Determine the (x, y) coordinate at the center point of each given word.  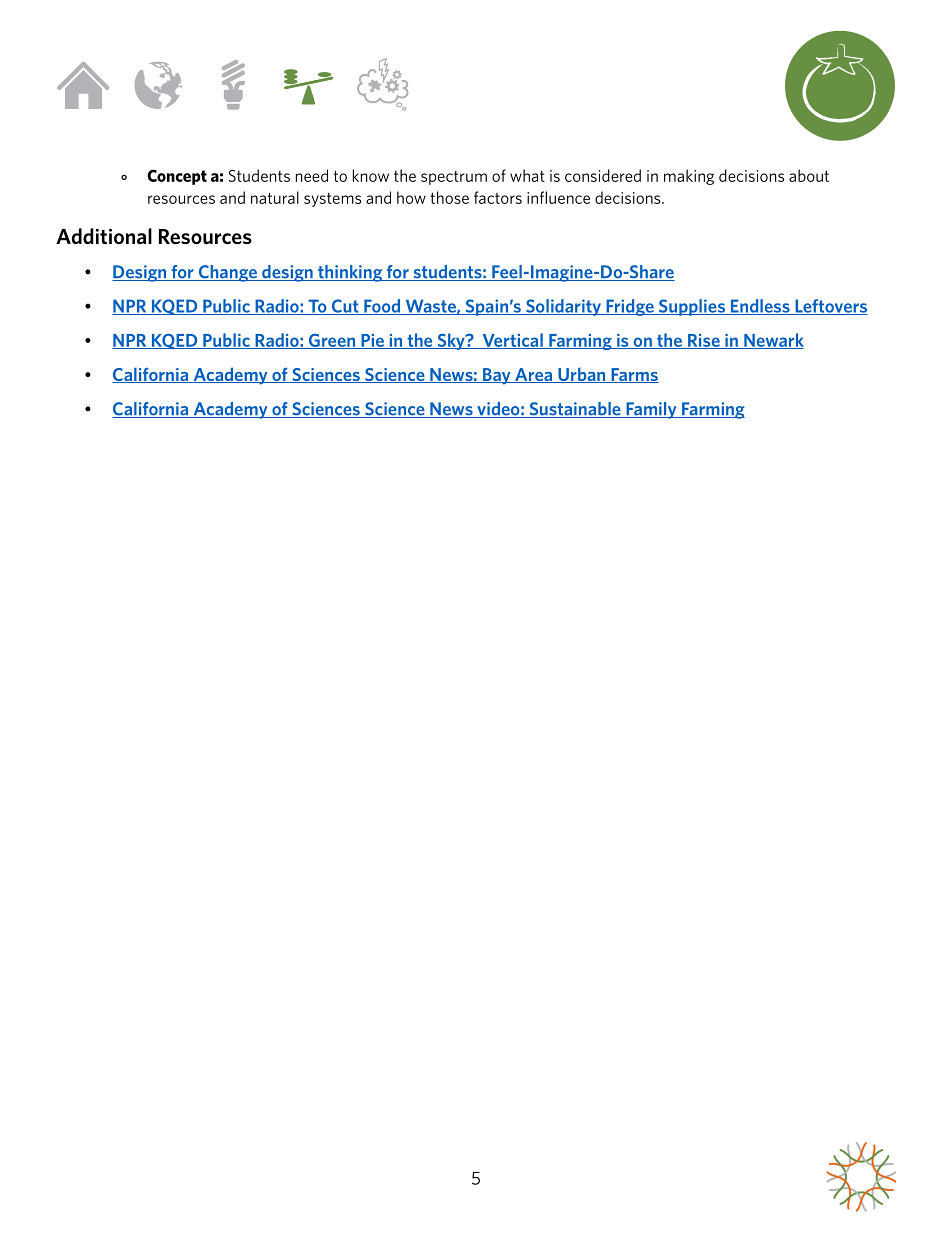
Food (382, 307)
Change (227, 273)
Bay (497, 376)
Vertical (512, 341)
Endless (760, 307)
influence (558, 197)
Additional (104, 236)
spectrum (454, 178)
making (689, 177)
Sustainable (575, 410)
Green (332, 341)
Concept (177, 177)
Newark (773, 341)
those (449, 197)
